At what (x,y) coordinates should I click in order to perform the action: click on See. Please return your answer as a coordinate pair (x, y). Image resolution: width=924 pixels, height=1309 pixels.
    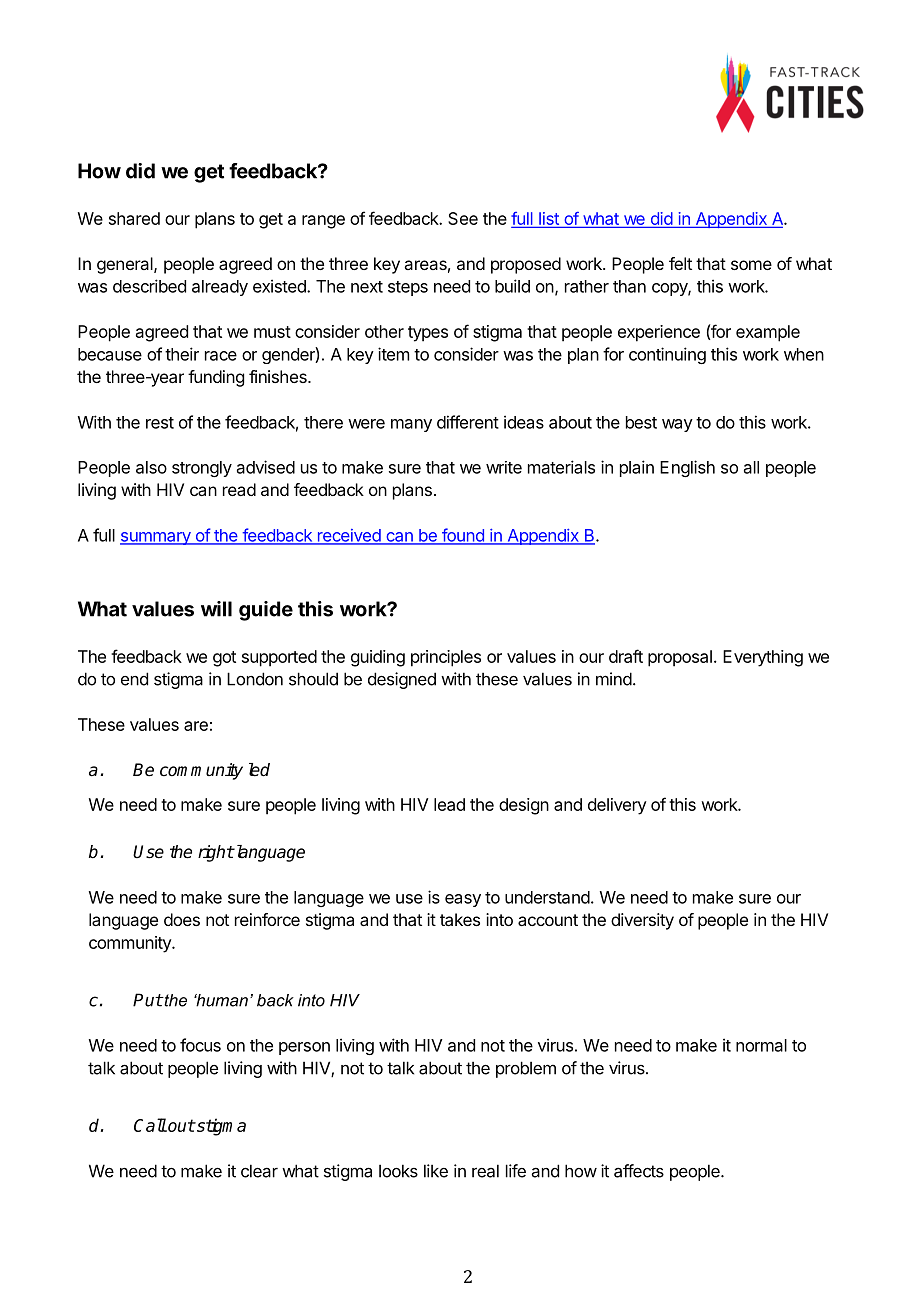
    Looking at the image, I should click on (463, 218).
